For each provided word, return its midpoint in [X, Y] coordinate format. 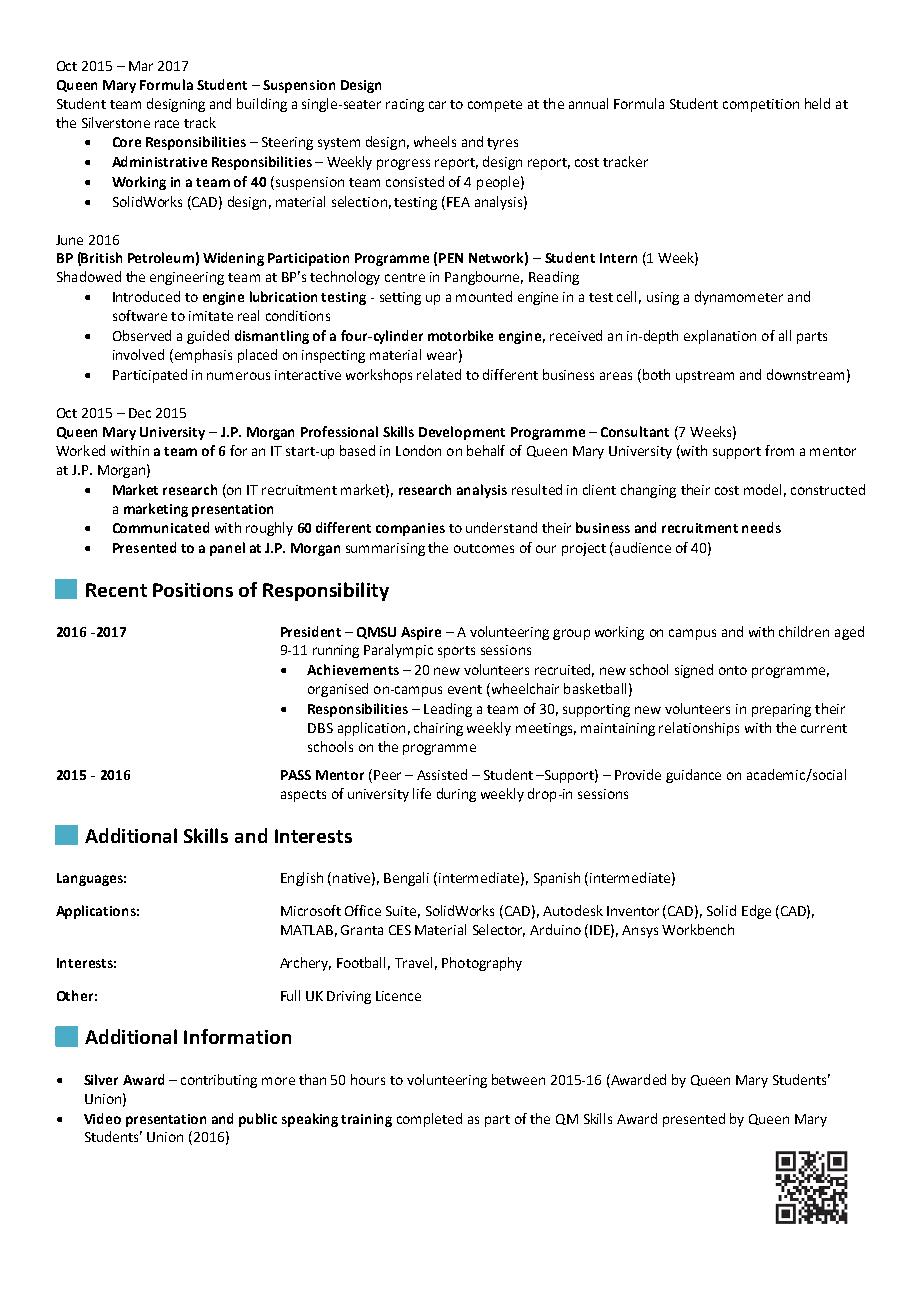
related [439, 374]
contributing [219, 1081]
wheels [435, 141]
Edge [756, 912]
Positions [193, 590]
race [167, 124]
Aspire [421, 633]
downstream [805, 374]
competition [761, 105]
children [804, 631]
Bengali [406, 879]
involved [138, 354]
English [302, 879]
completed [429, 1120]
